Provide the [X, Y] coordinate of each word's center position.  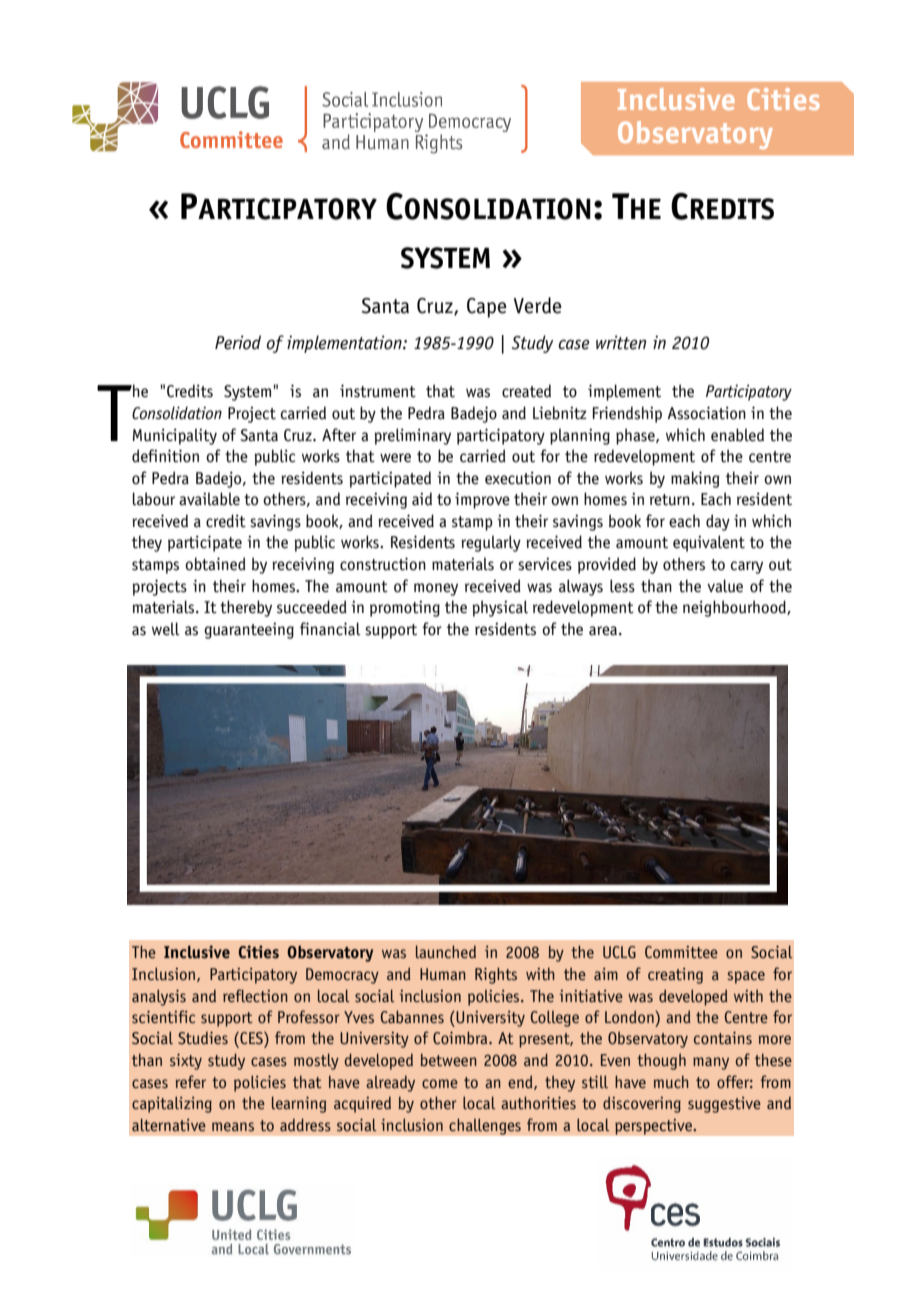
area [603, 631]
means [233, 1126]
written [621, 342]
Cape [487, 308]
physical [500, 608]
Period [238, 342]
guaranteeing [249, 631]
